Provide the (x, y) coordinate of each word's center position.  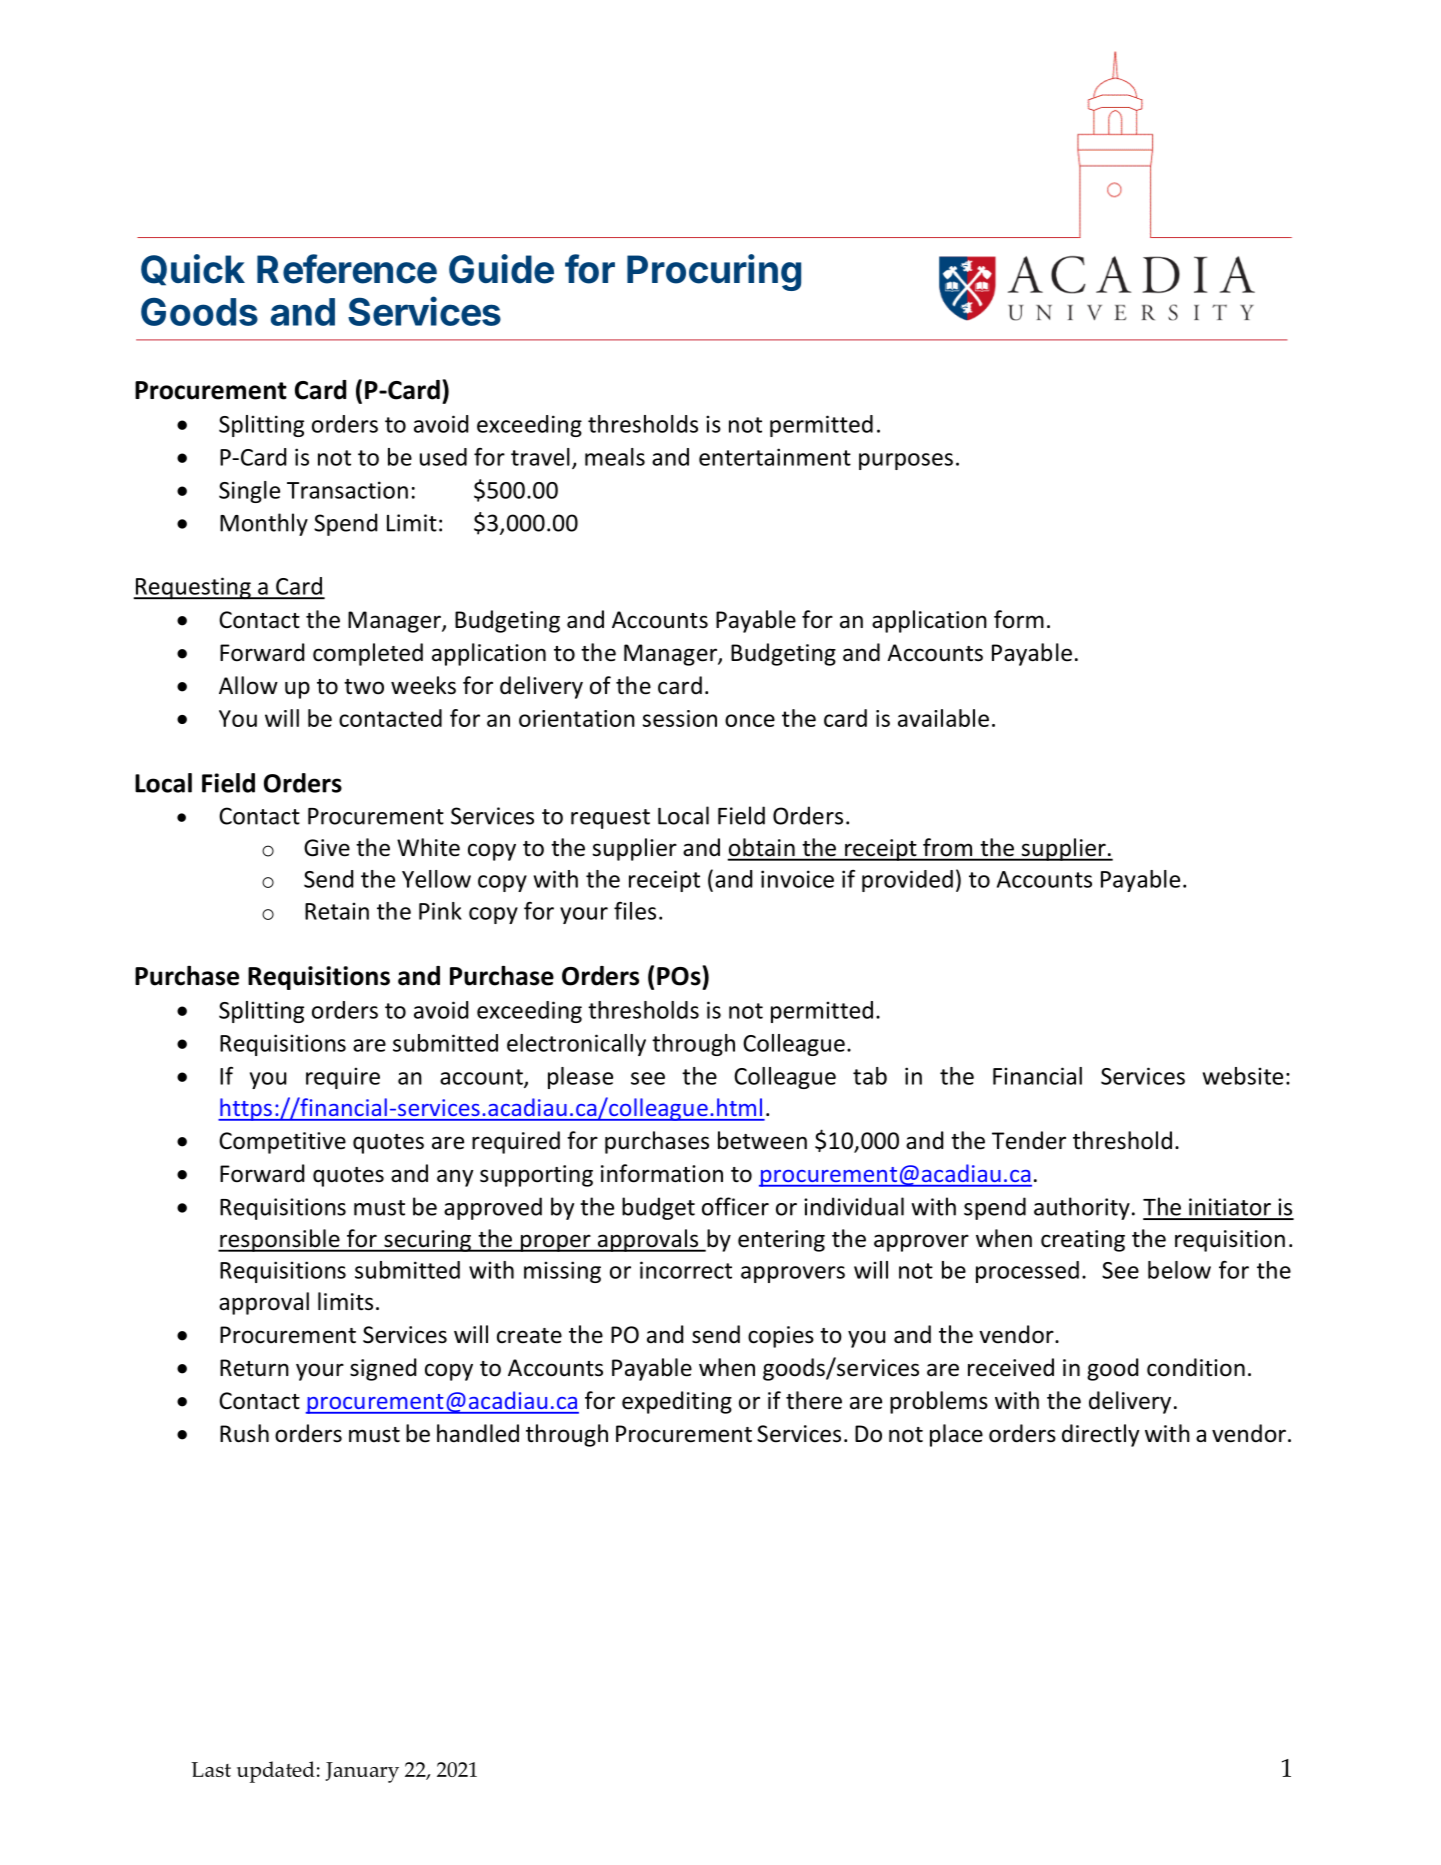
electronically (576, 1045)
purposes (906, 461)
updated (276, 1772)
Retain (337, 911)
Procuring (714, 272)
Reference (347, 269)
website (1243, 1076)
